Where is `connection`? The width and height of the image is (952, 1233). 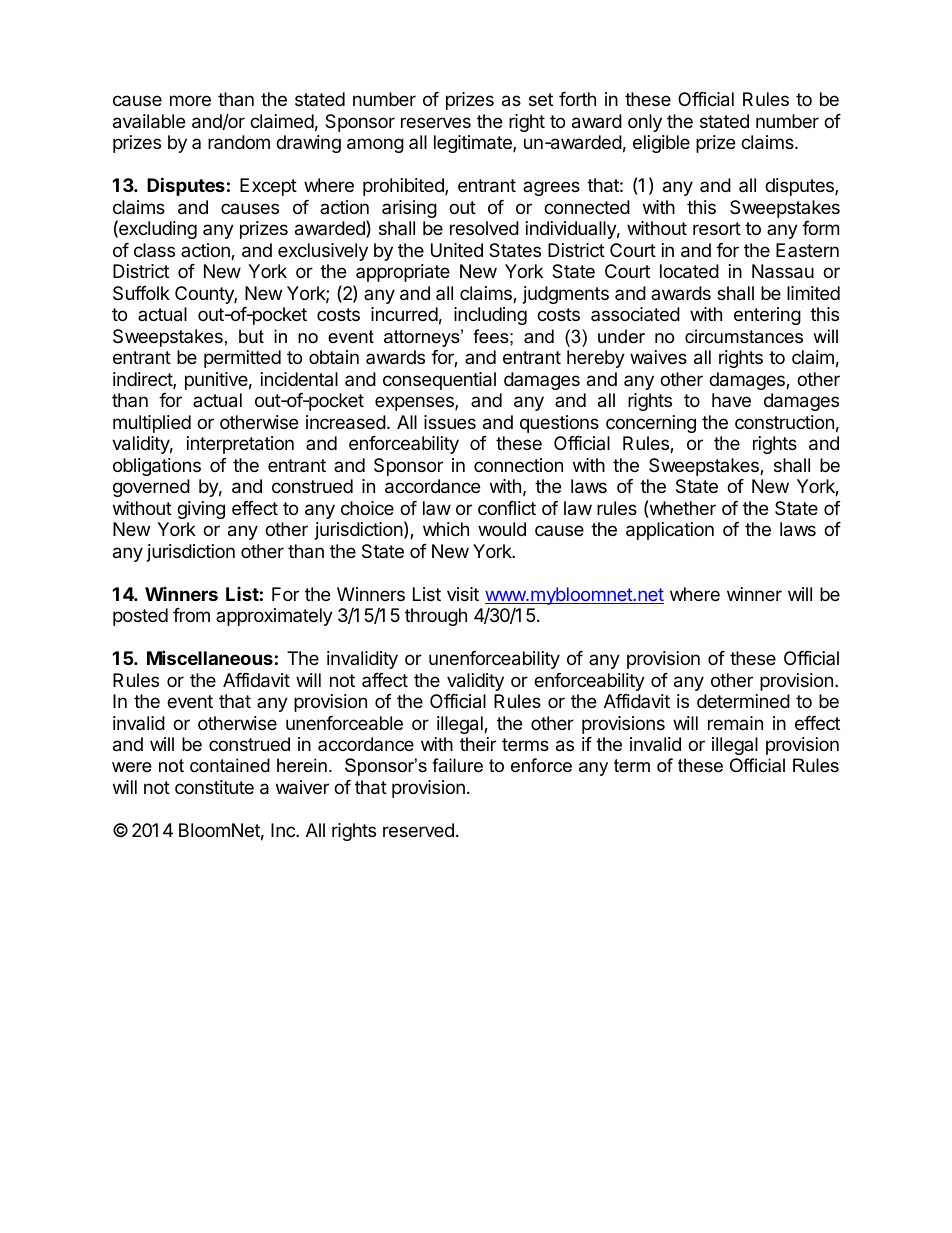
connection is located at coordinates (518, 465).
